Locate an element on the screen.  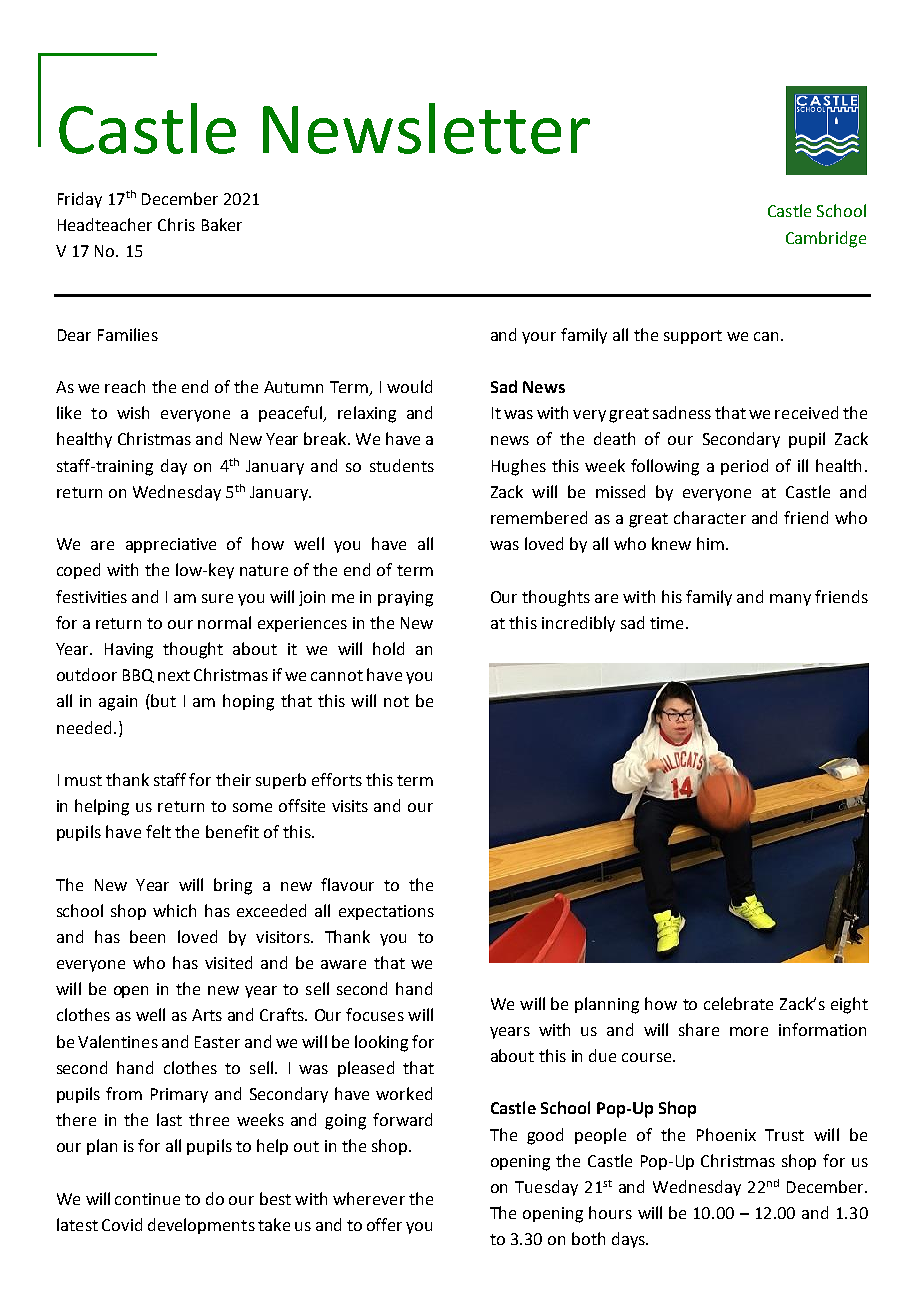
him is located at coordinates (710, 543).
